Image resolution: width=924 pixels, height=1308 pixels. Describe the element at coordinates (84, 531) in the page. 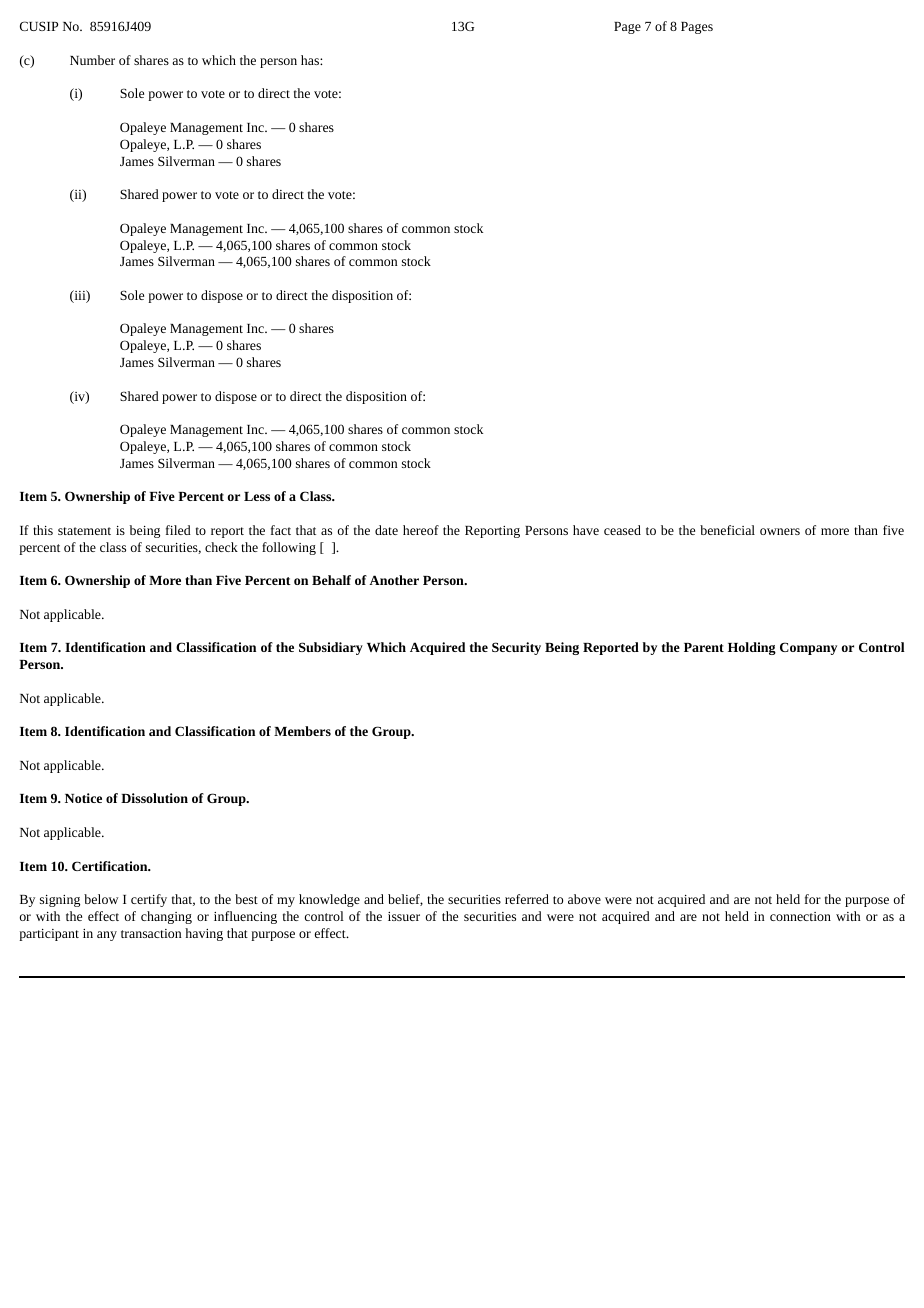

I see `statement` at that location.
